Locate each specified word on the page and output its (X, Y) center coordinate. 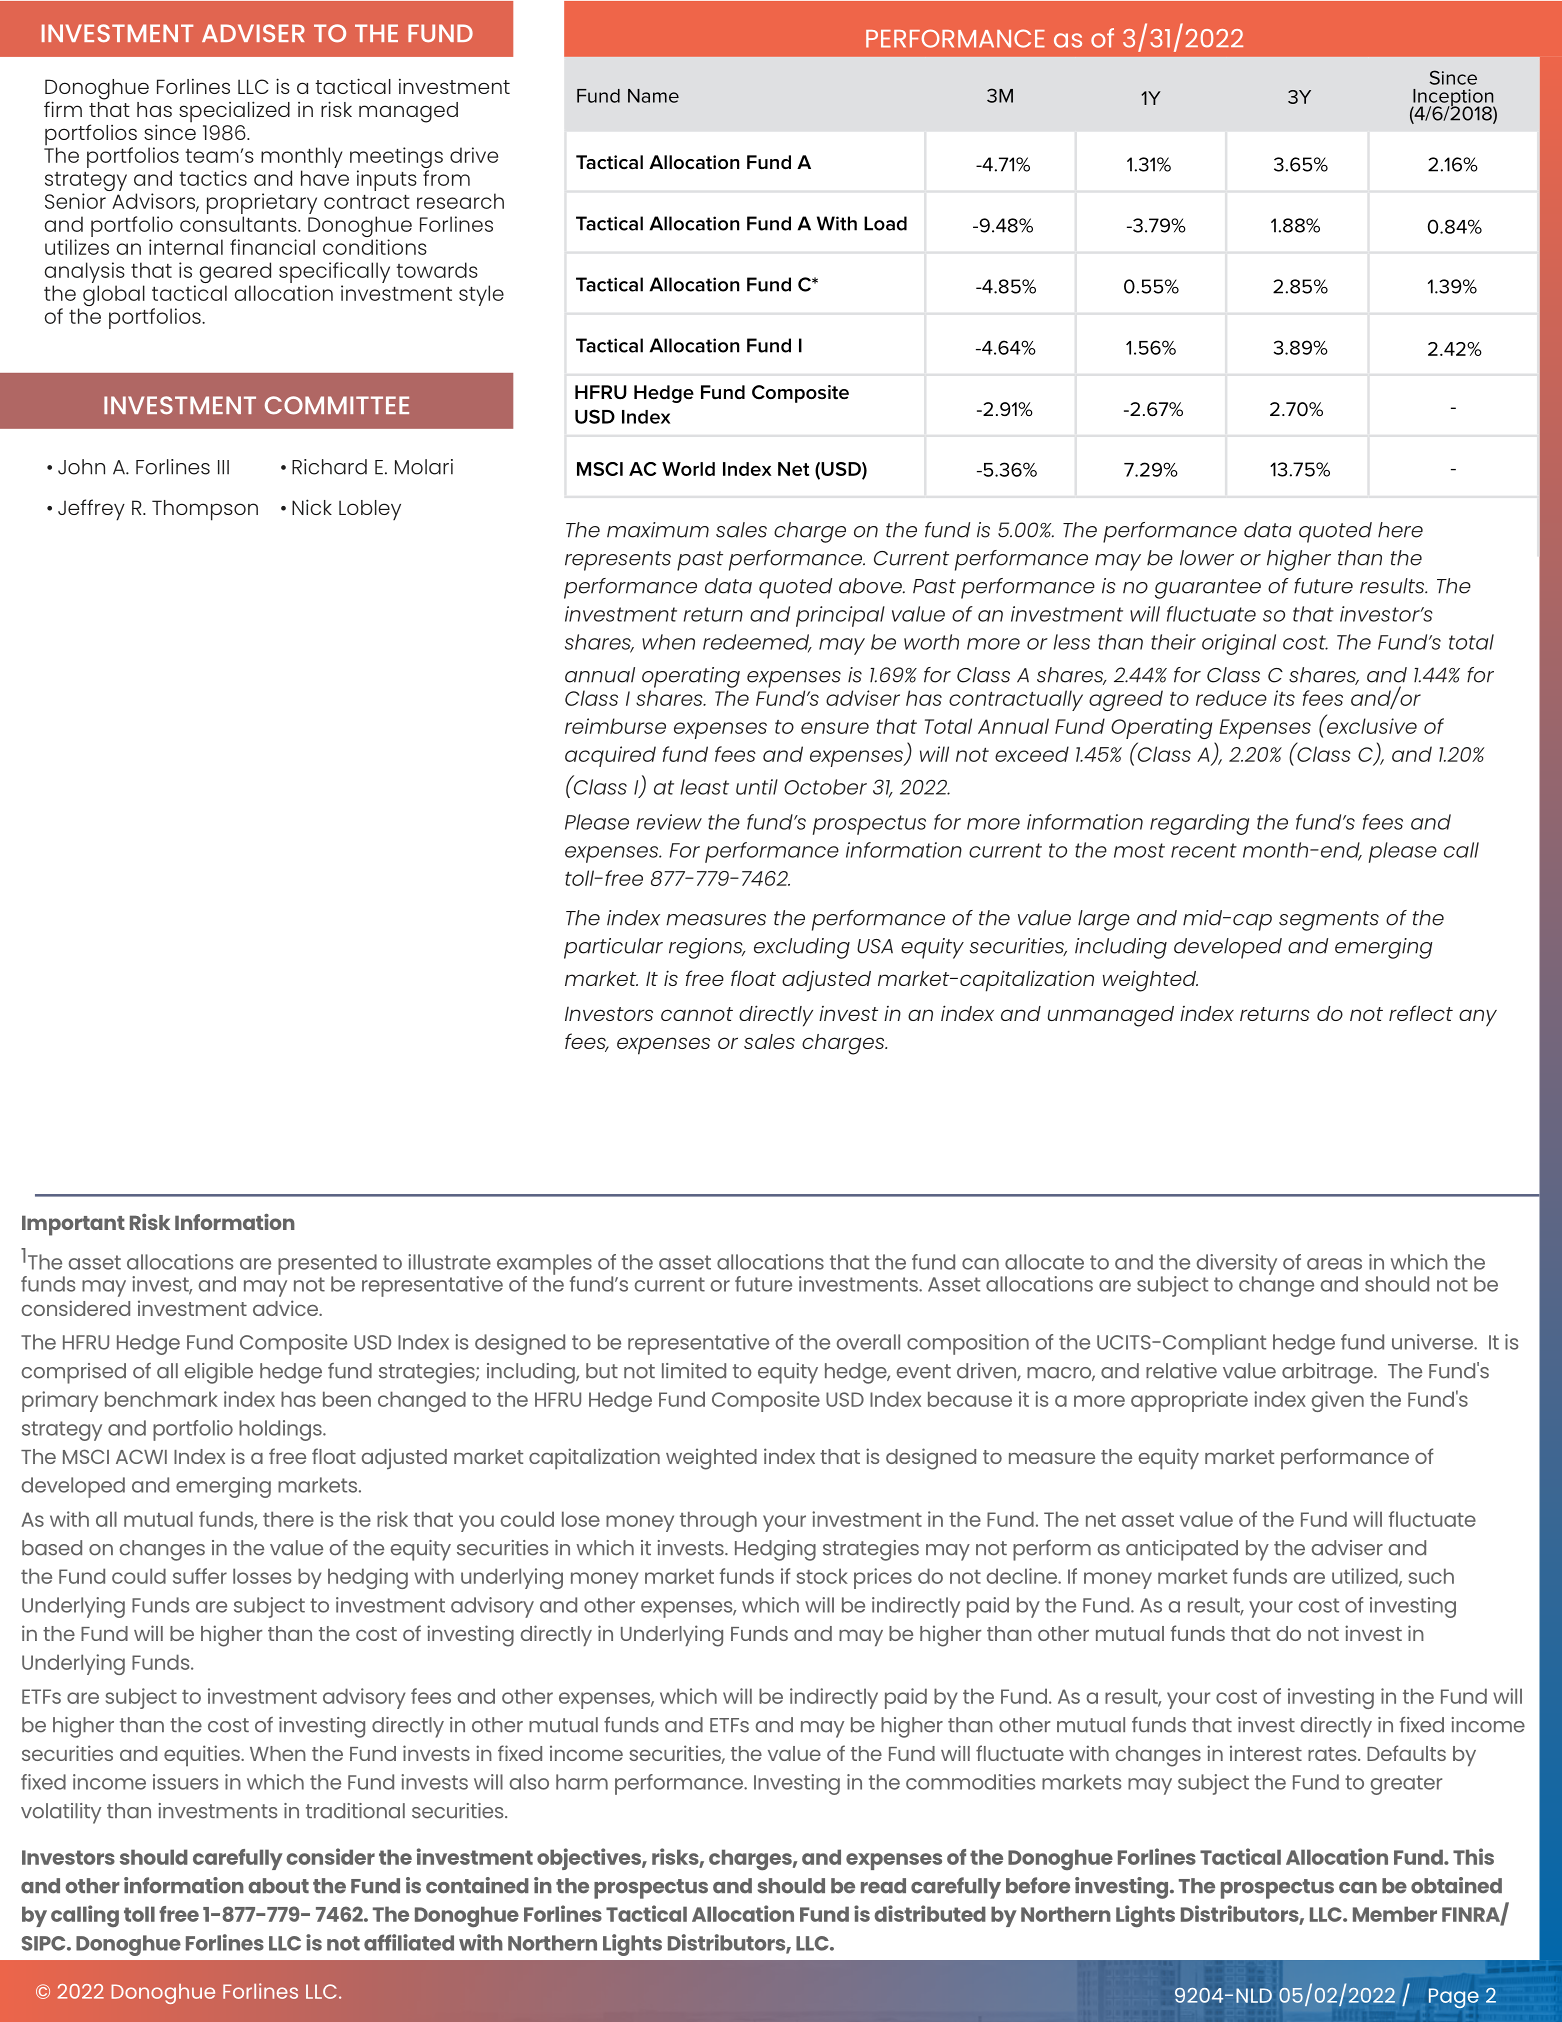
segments (1329, 921)
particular (613, 948)
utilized (1366, 1577)
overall (868, 1342)
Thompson (205, 510)
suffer (200, 1576)
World (688, 469)
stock (822, 1576)
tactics (213, 178)
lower (1207, 558)
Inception (1453, 99)
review (669, 822)
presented (327, 1265)
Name (653, 96)
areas (1334, 1264)
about (278, 1886)
